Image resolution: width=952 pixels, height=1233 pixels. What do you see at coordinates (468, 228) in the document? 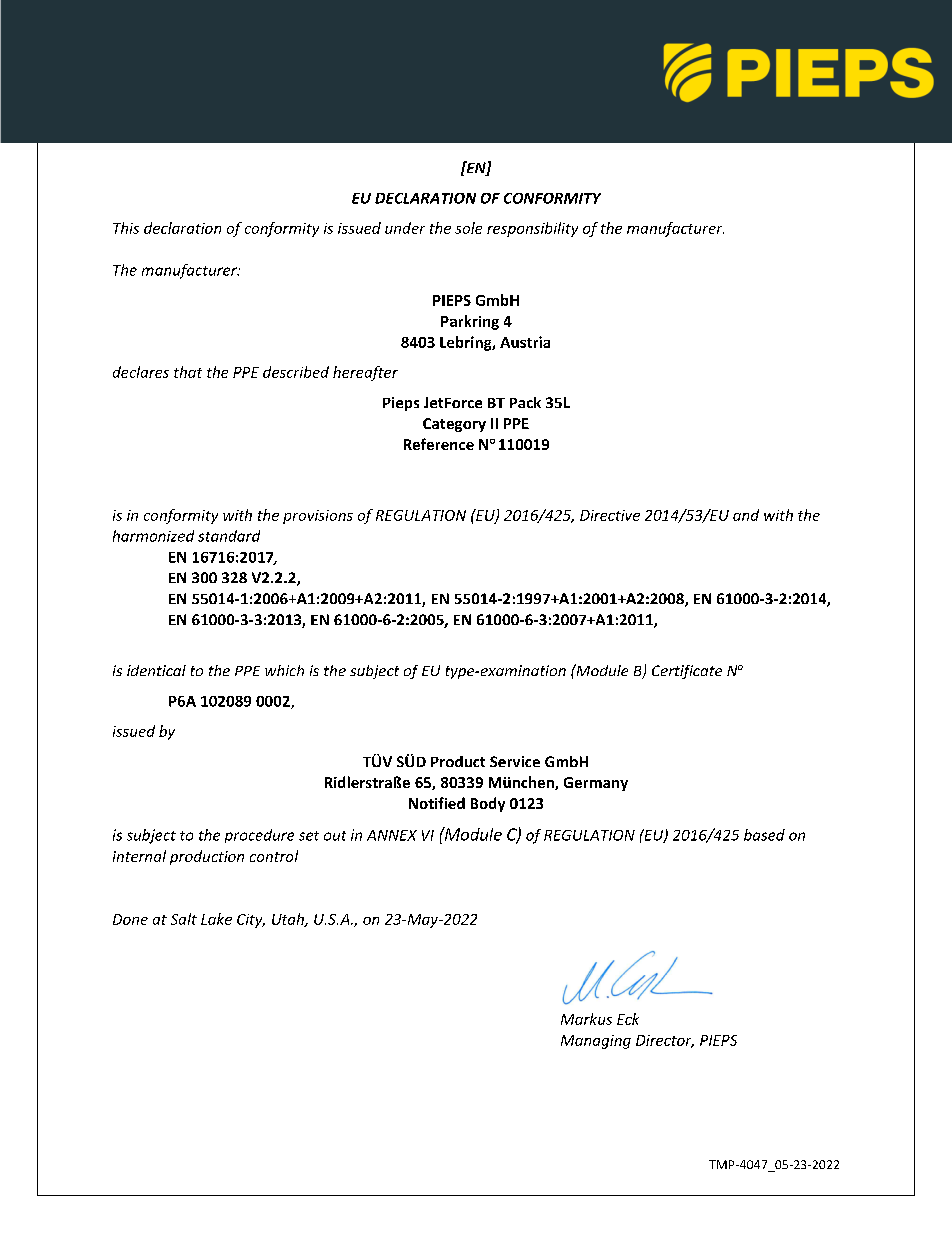
I see `sole` at bounding box center [468, 228].
